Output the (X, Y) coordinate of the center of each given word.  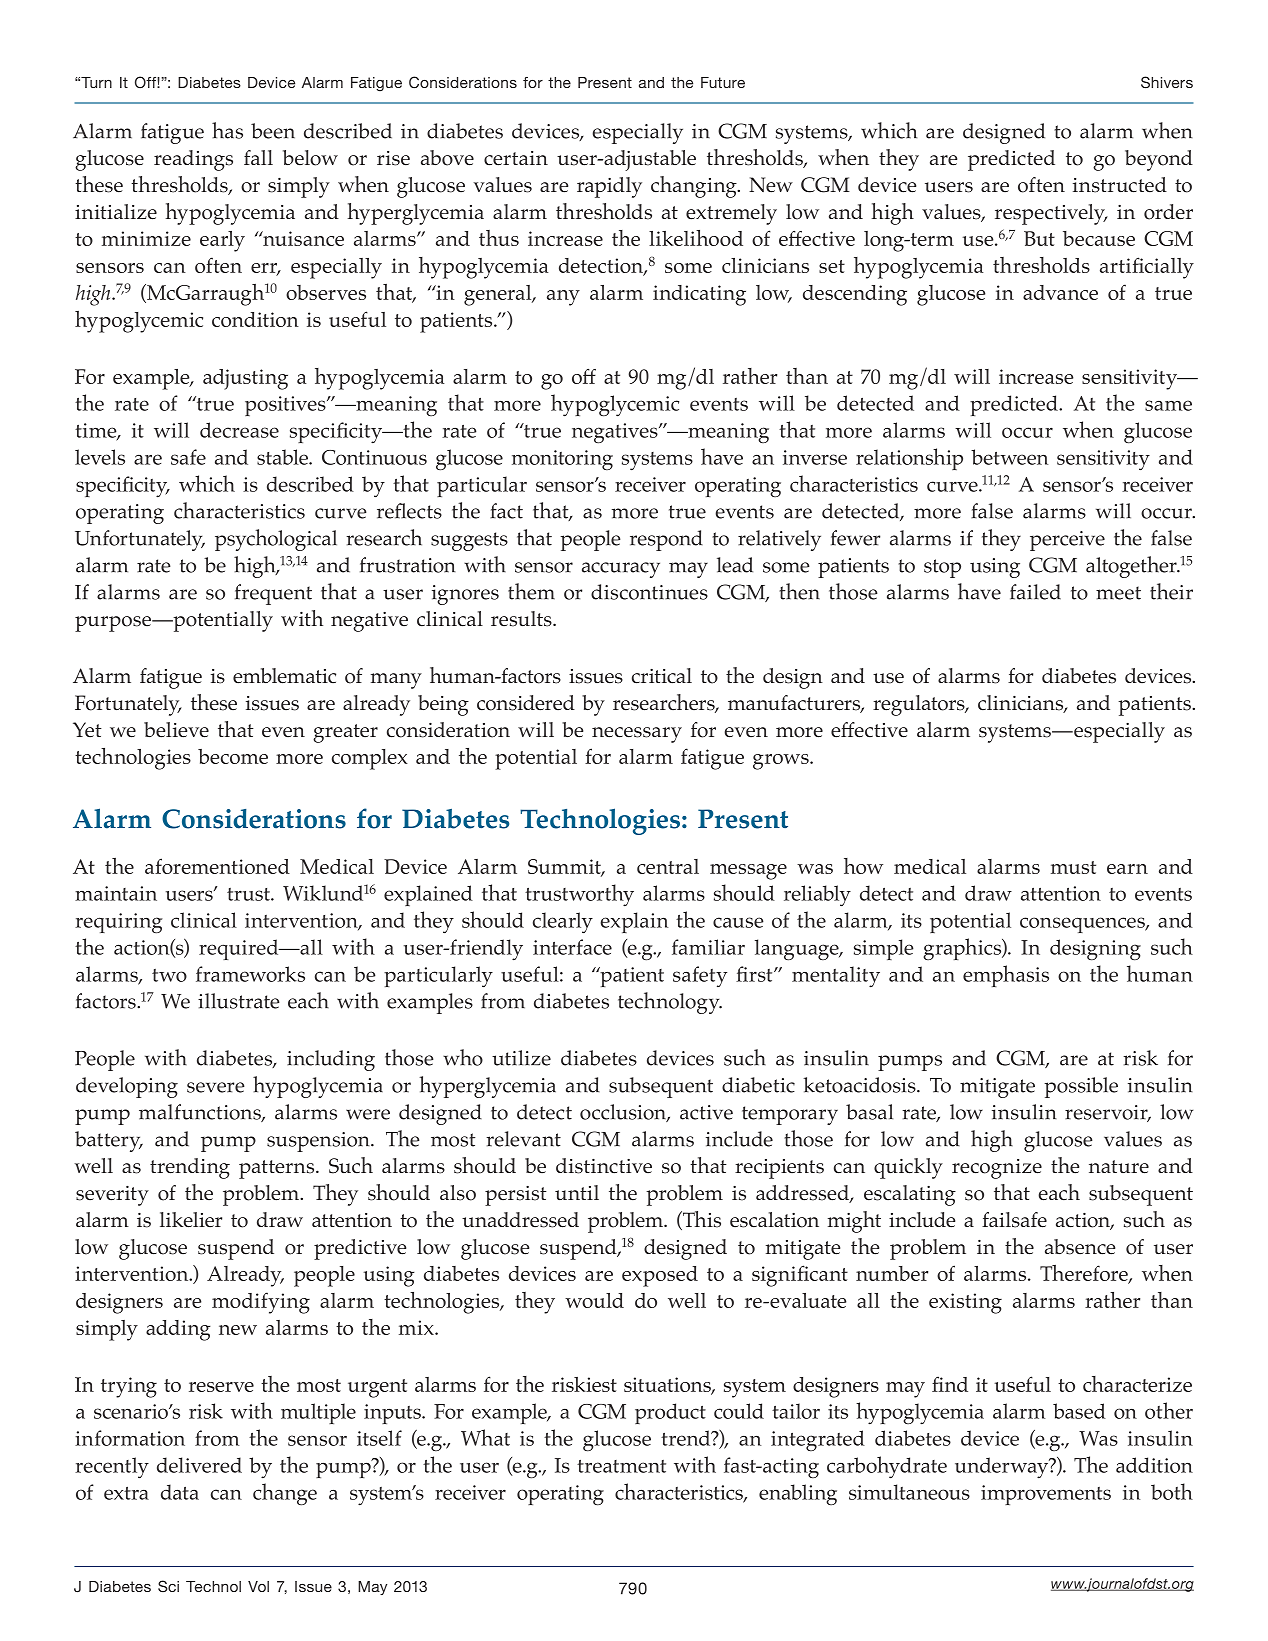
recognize (997, 1169)
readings (193, 160)
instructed (1120, 185)
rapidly (609, 187)
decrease (239, 430)
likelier (191, 1220)
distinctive (604, 1166)
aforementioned (217, 866)
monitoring (562, 460)
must (1073, 867)
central (668, 866)
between (1009, 457)
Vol (258, 1586)
